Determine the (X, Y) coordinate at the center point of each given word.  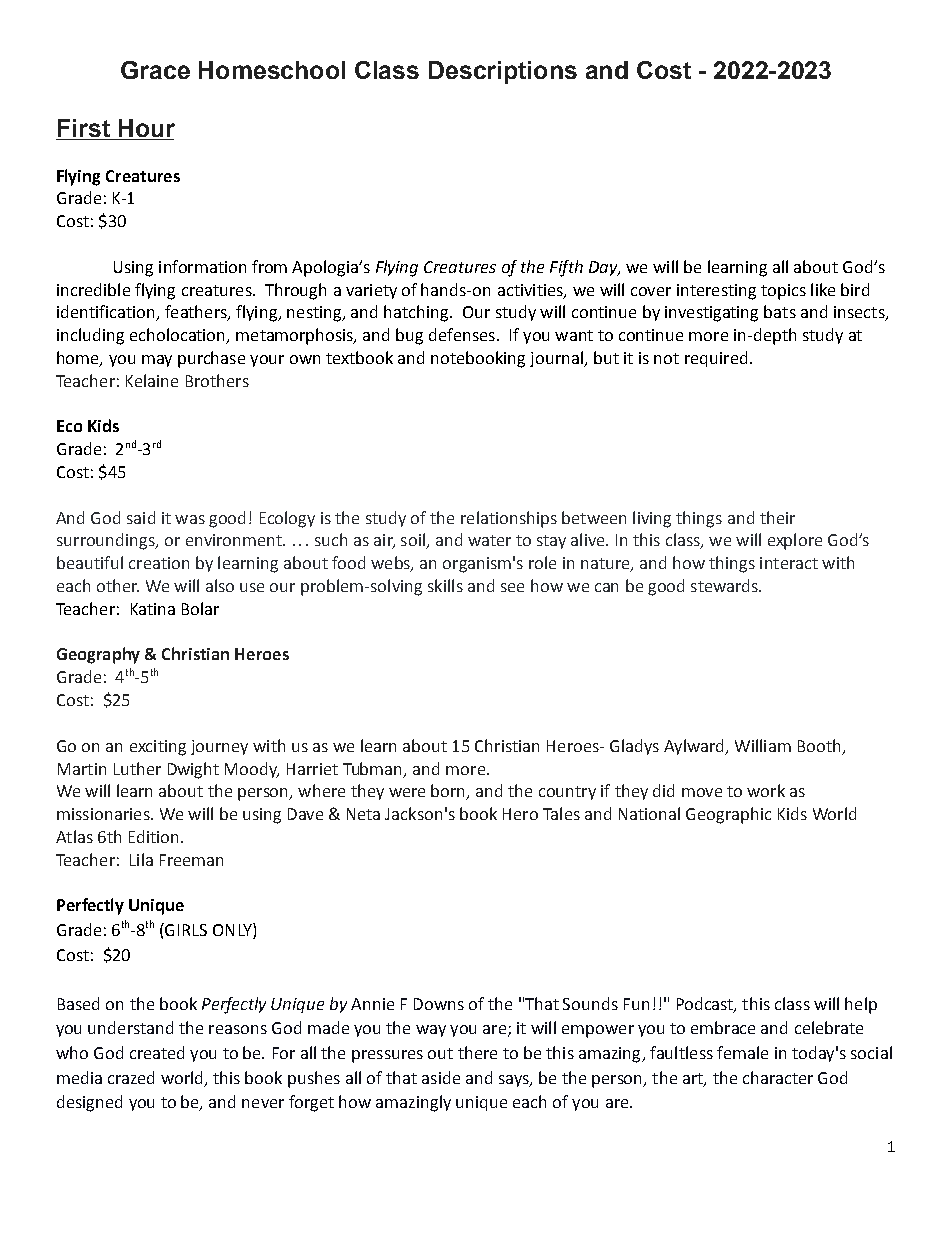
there (477, 1052)
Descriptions (503, 72)
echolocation (179, 336)
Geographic (728, 815)
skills (445, 585)
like (823, 289)
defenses (462, 334)
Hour (147, 128)
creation (159, 563)
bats (780, 311)
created (157, 1052)
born (449, 792)
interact (789, 563)
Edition (153, 836)
